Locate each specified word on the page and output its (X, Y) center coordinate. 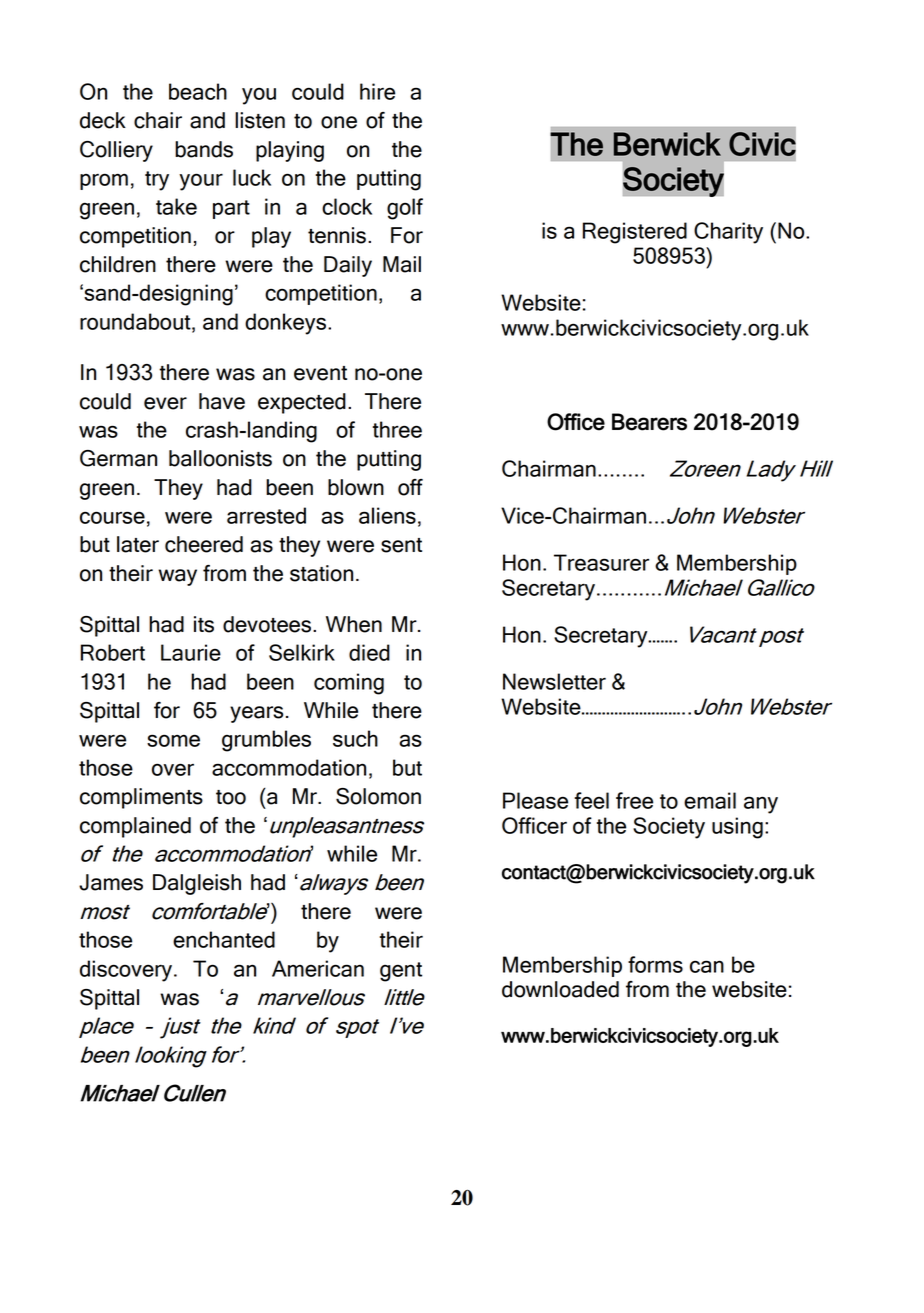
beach (198, 91)
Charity (728, 233)
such (355, 738)
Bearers (649, 422)
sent (401, 545)
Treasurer (601, 562)
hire (377, 91)
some (173, 740)
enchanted (224, 939)
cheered (204, 544)
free (634, 800)
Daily (348, 266)
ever (165, 403)
